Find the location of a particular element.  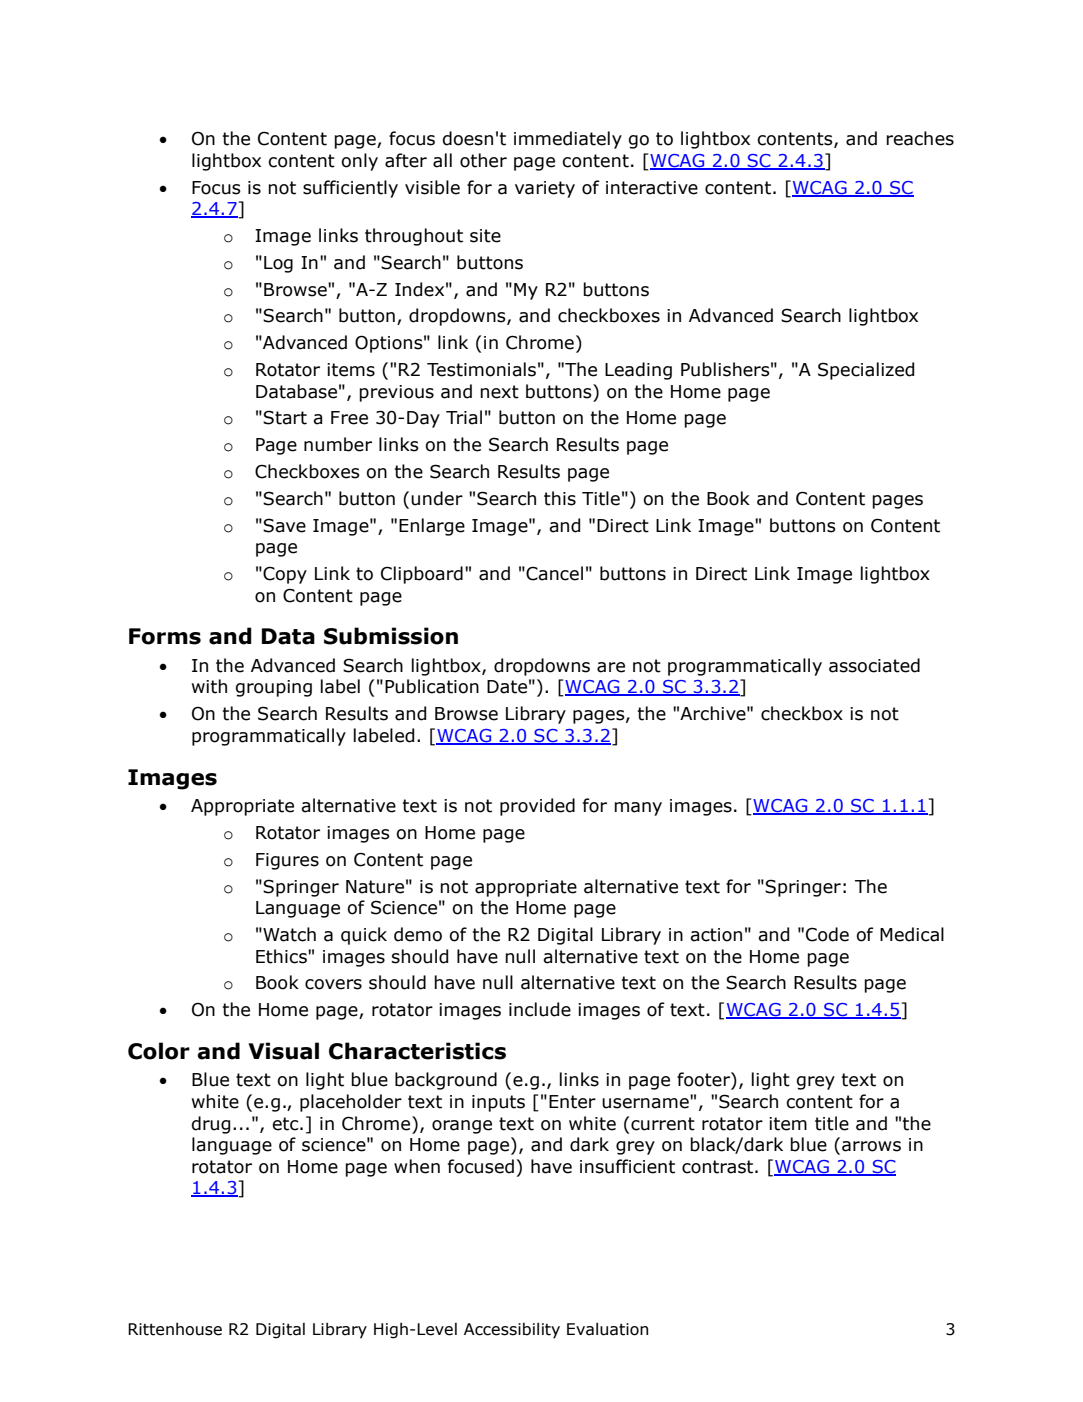

reaches is located at coordinates (920, 138).
